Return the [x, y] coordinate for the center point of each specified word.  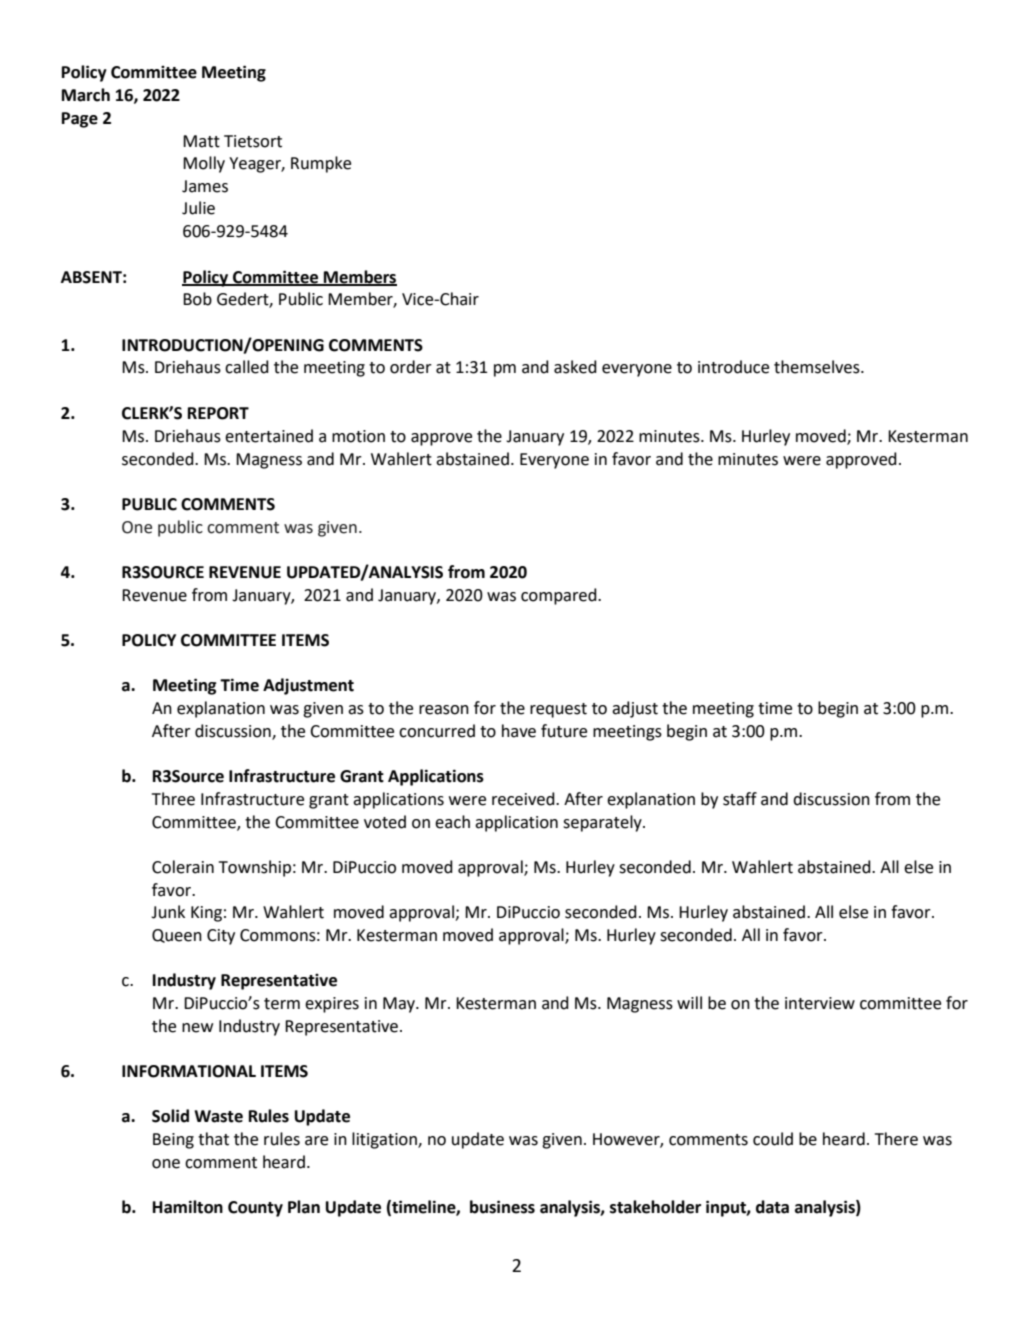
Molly [204, 164]
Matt [201, 141]
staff [740, 799]
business [502, 1207]
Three [173, 799]
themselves [818, 367]
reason [444, 710]
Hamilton [188, 1207]
